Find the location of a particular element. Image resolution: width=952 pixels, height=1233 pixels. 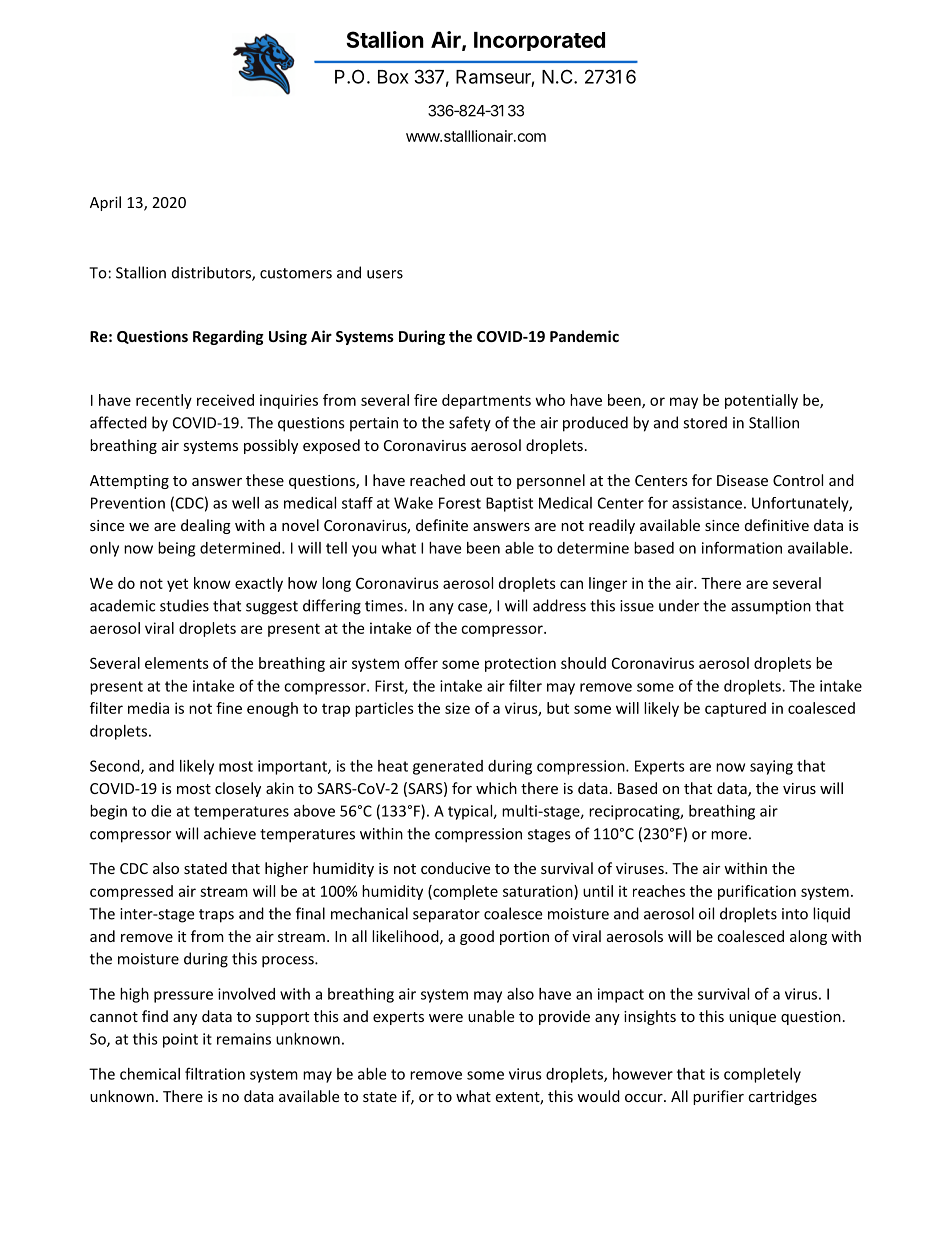

potentially is located at coordinates (761, 401).
